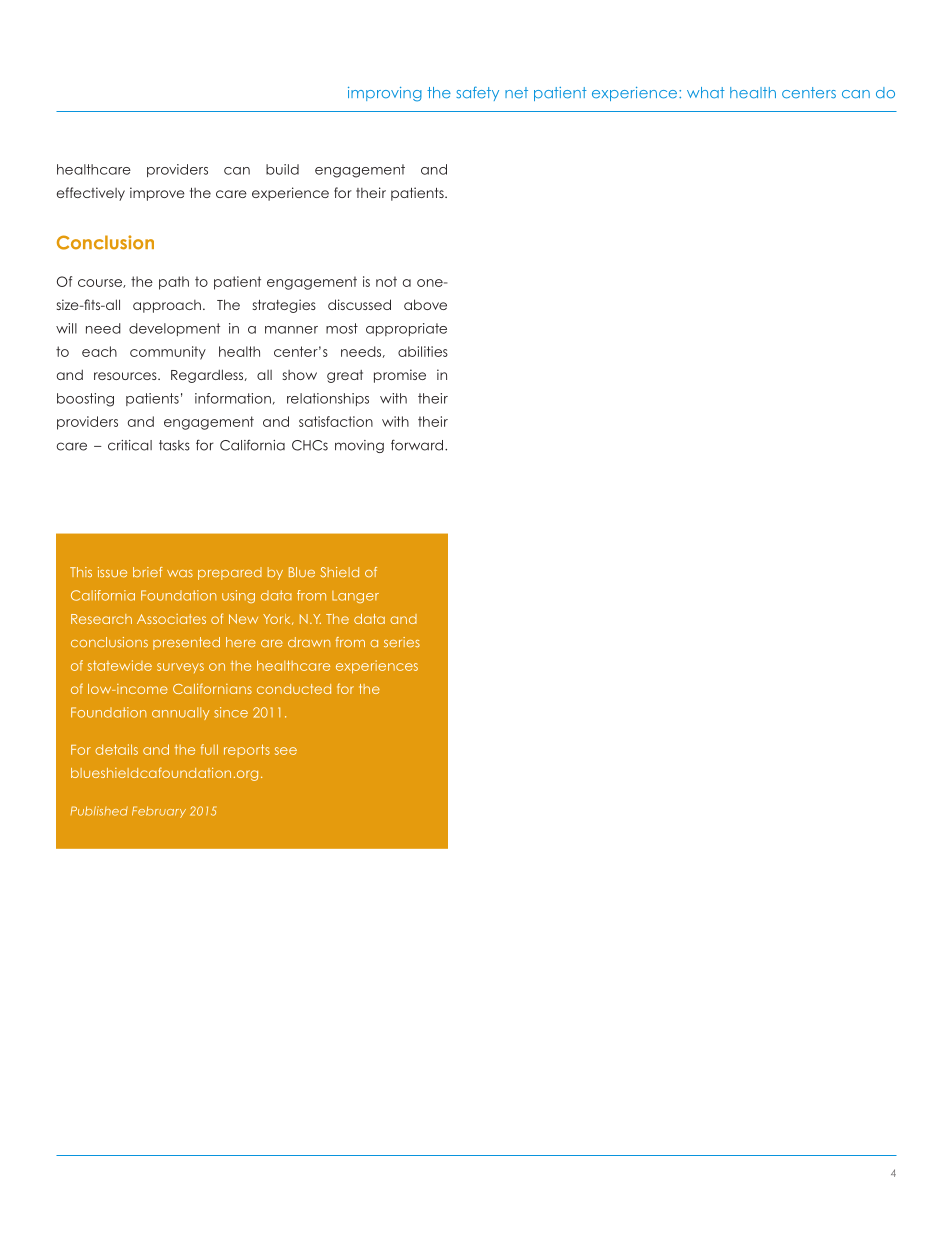 Image resolution: width=952 pixels, height=1233 pixels. What do you see at coordinates (706, 93) in the page?
I see `what` at bounding box center [706, 93].
